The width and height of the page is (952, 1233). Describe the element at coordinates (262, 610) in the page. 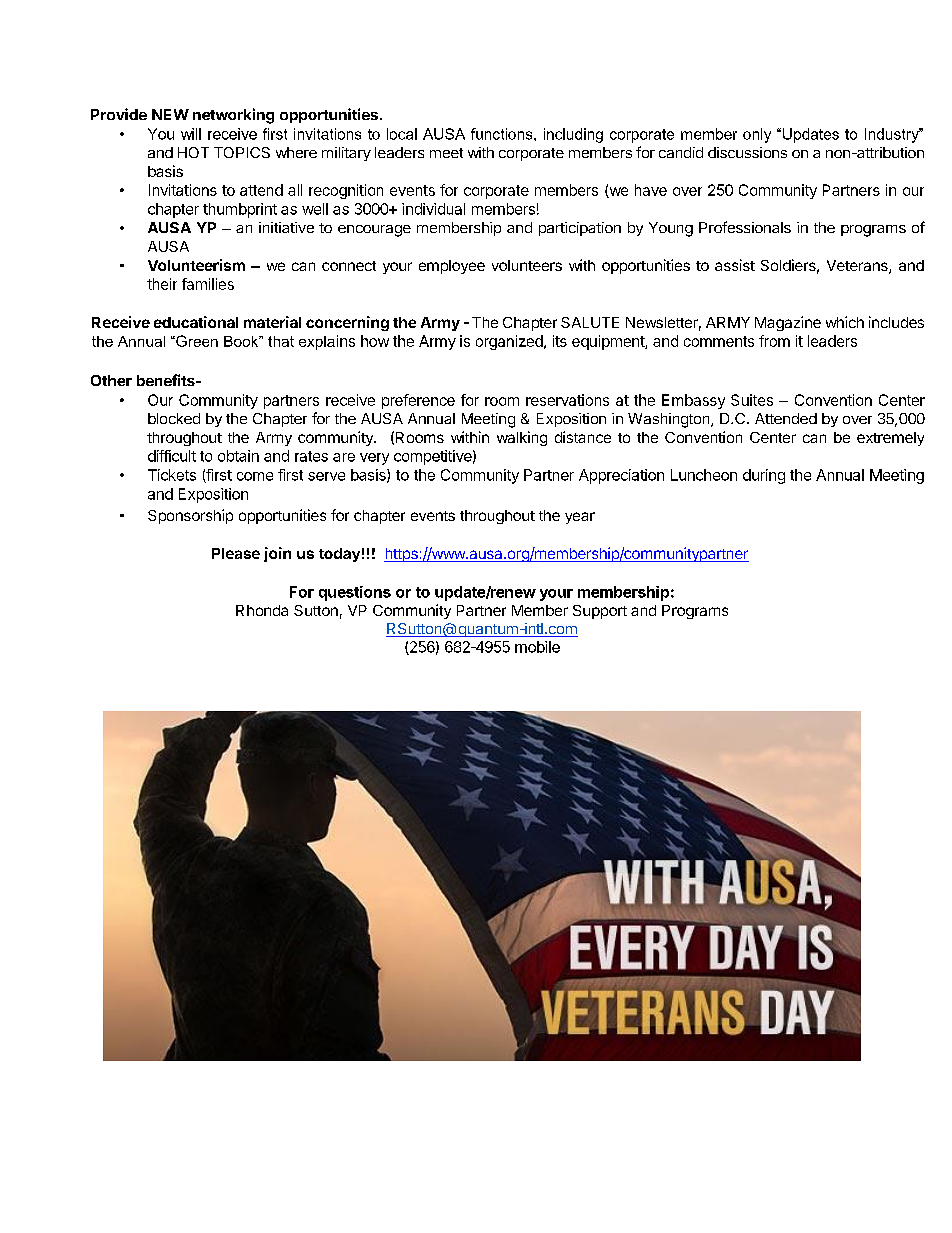

I see `Rhonda` at that location.
